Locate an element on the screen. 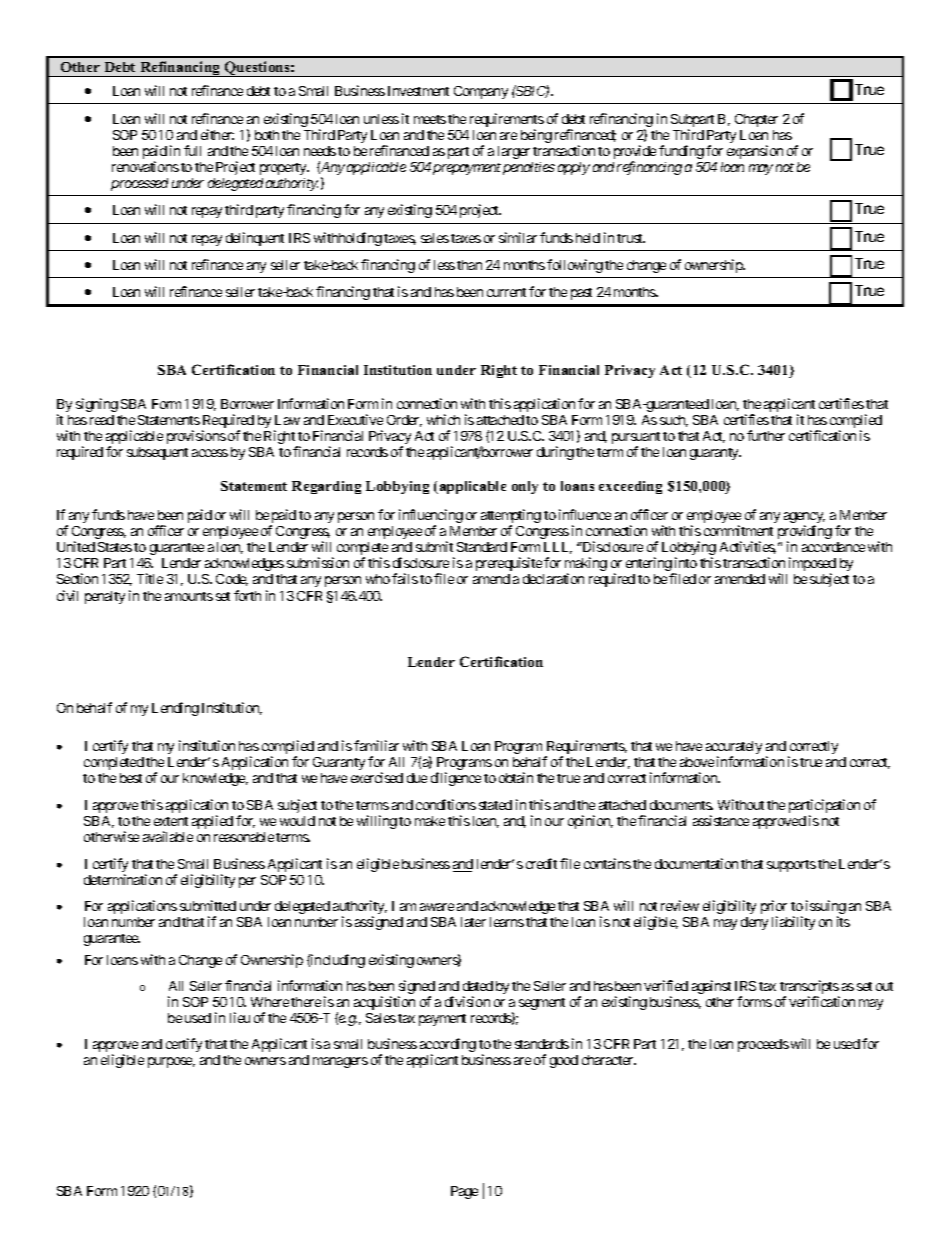  extent is located at coordinates (171, 821).
